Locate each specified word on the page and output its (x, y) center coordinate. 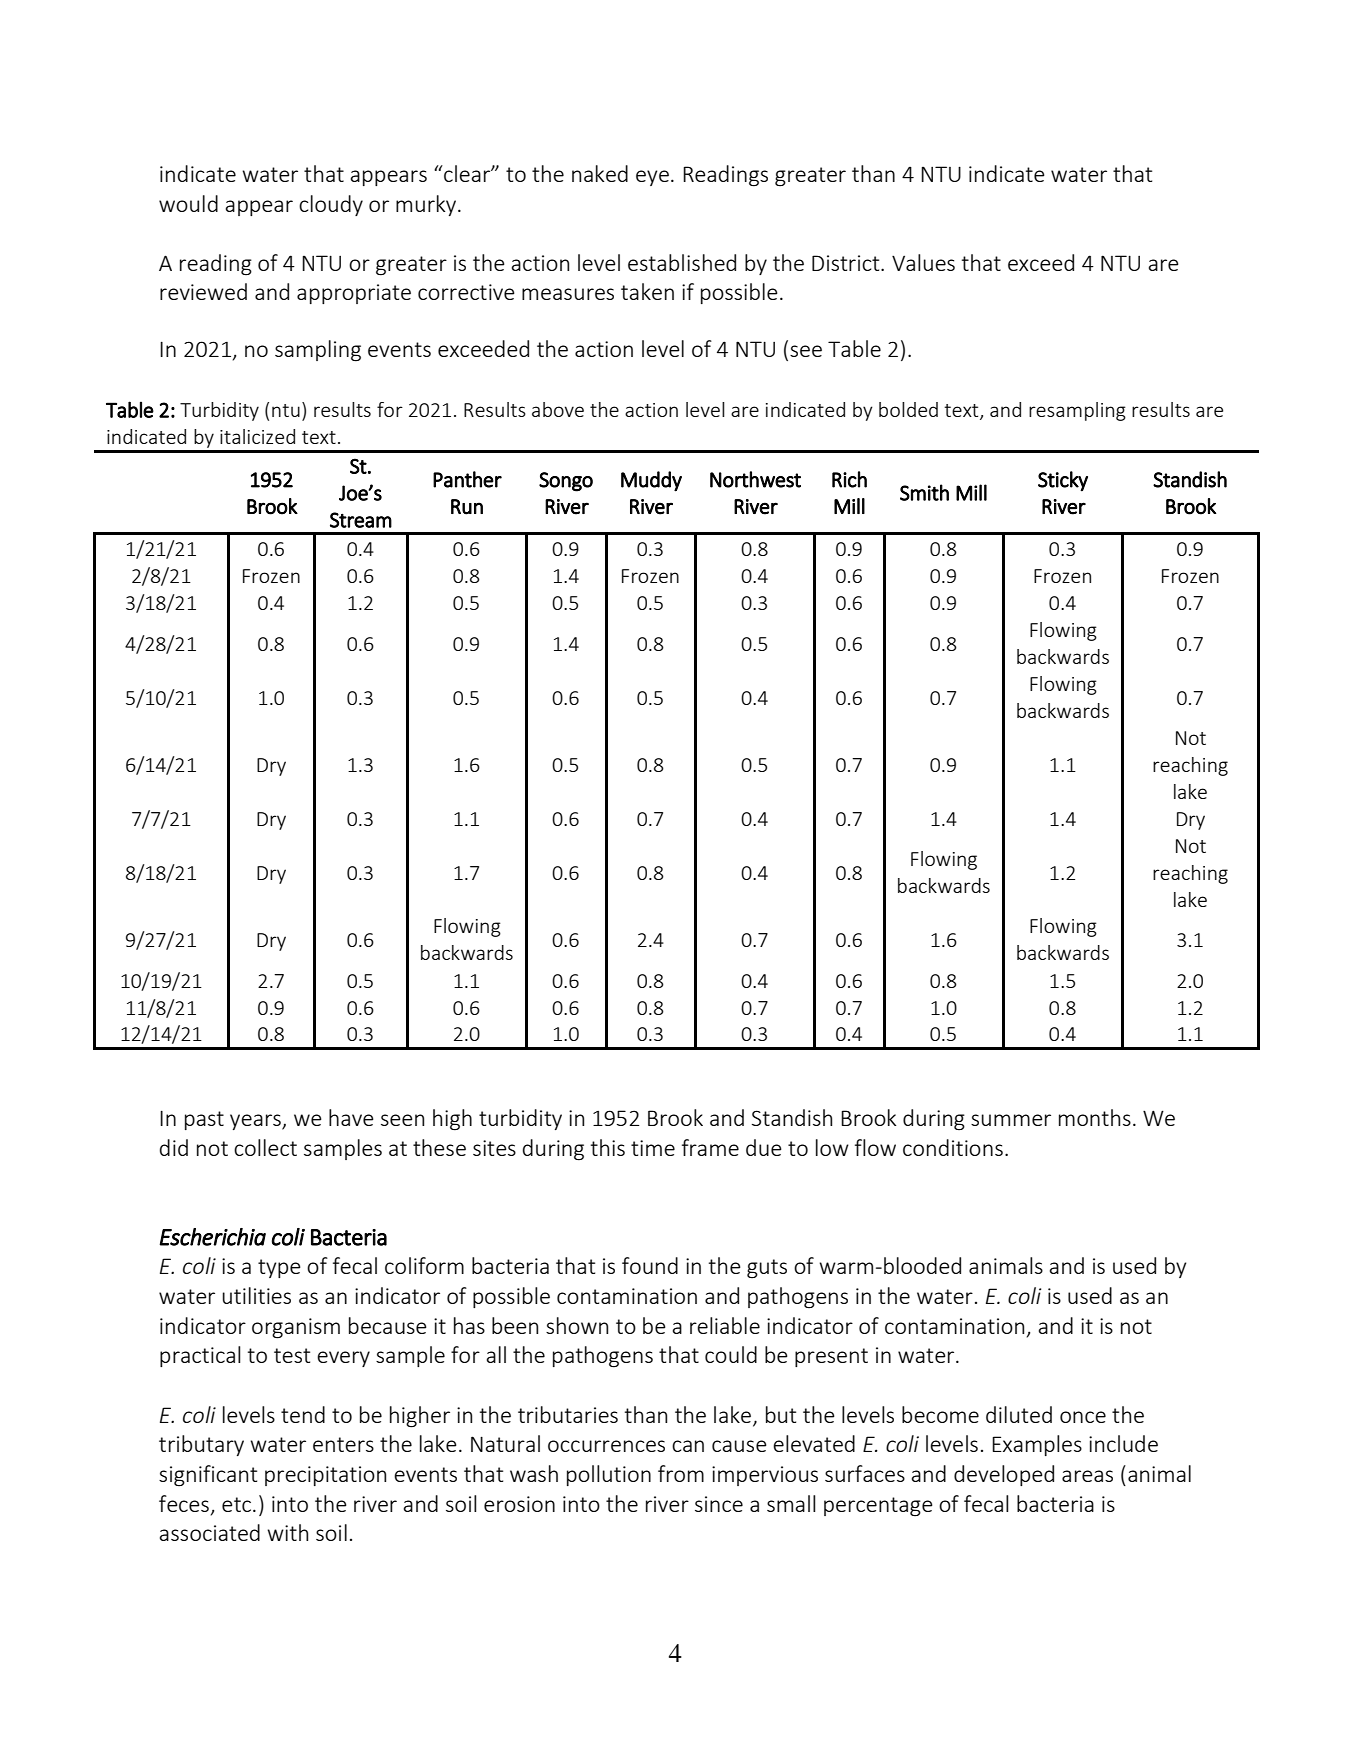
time (653, 1148)
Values (923, 262)
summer (1011, 1120)
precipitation (325, 1476)
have (351, 1117)
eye (652, 178)
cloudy (331, 205)
